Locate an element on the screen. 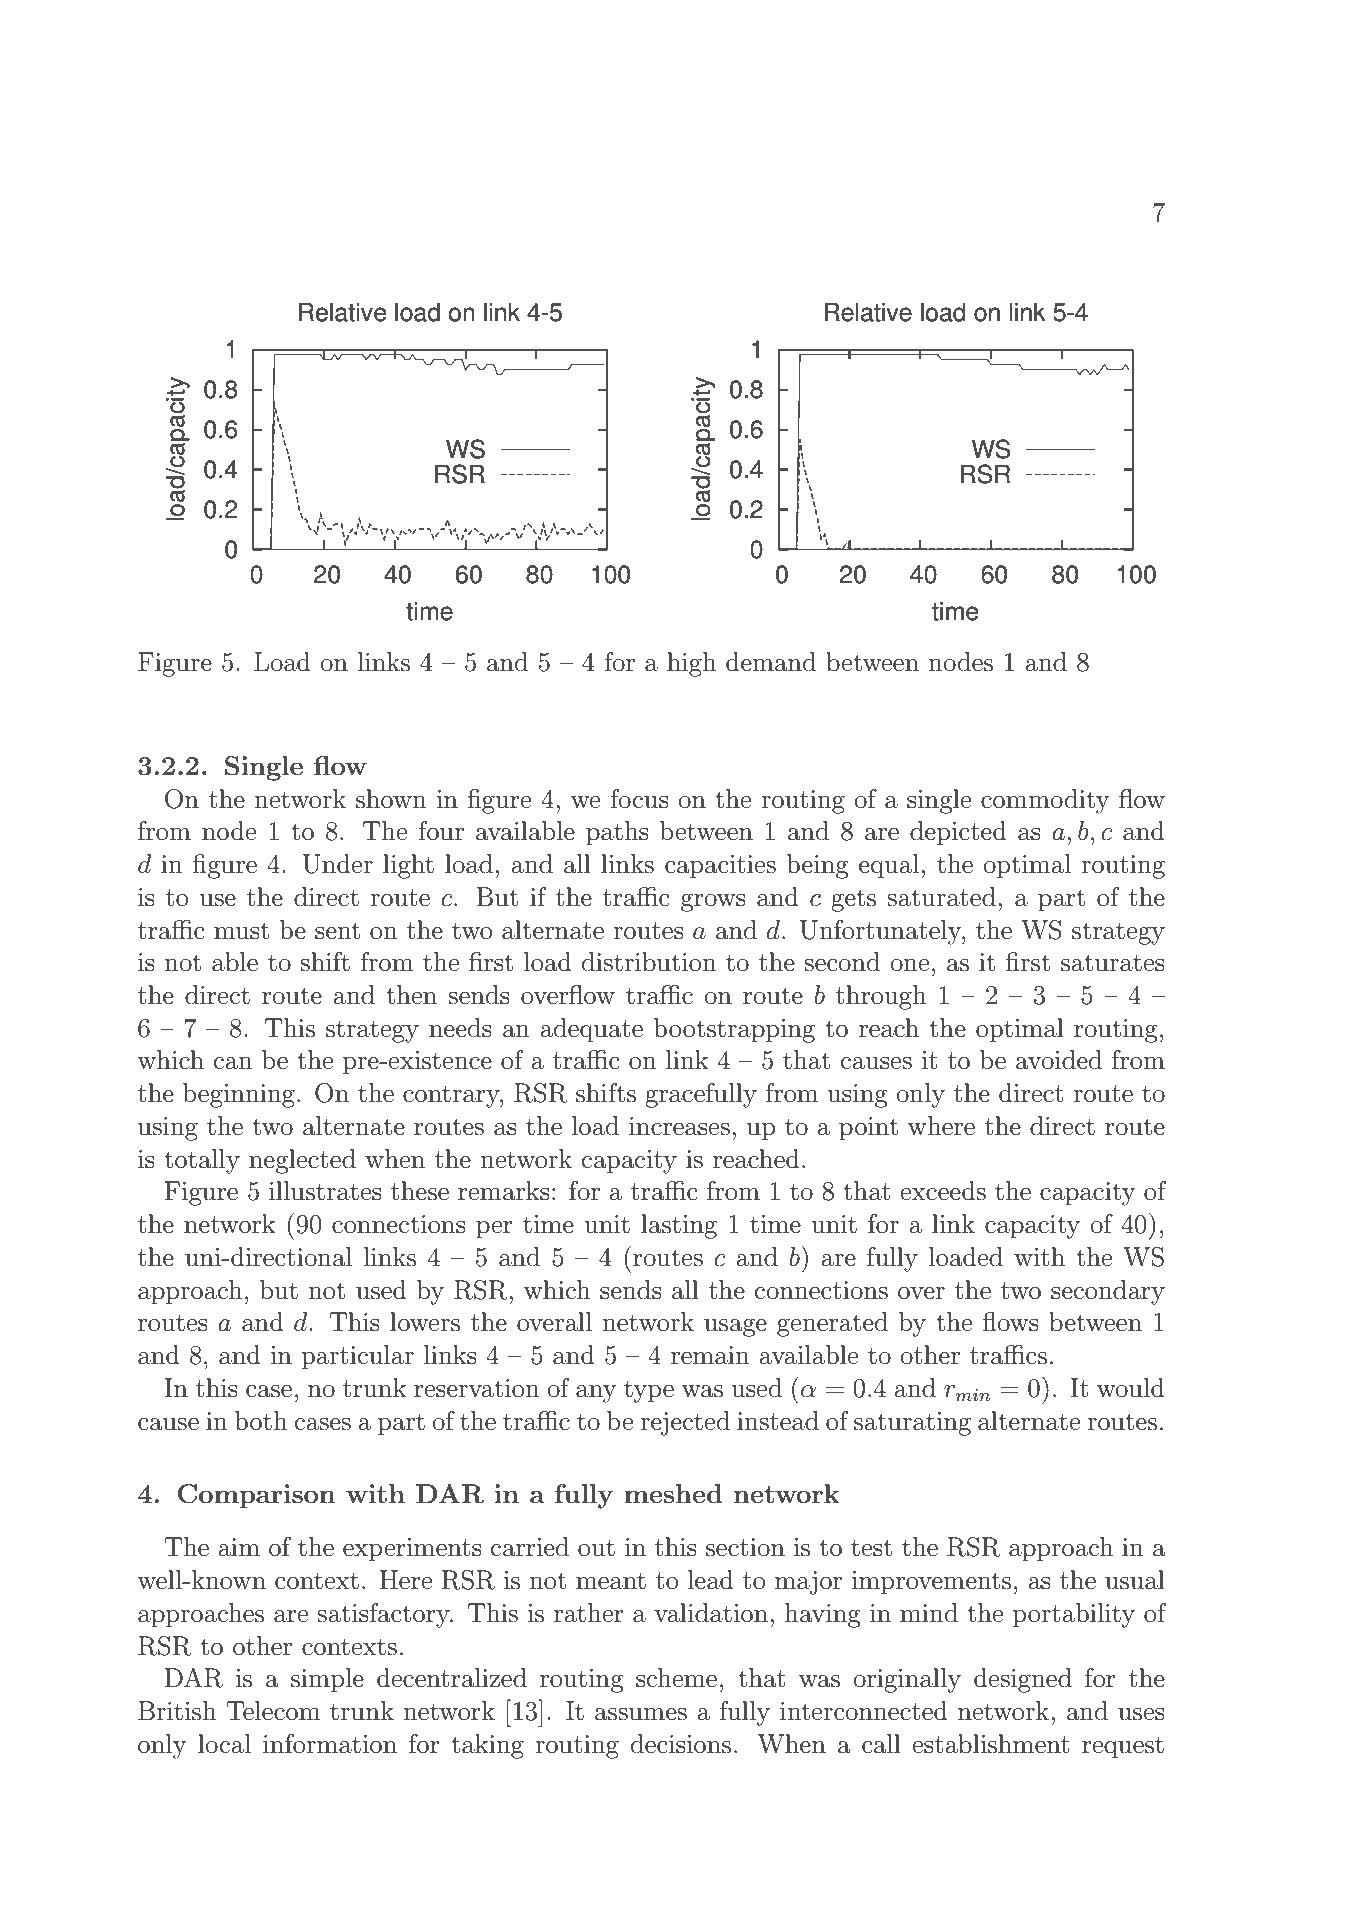 The image size is (1349, 1908). can is located at coordinates (233, 1063).
